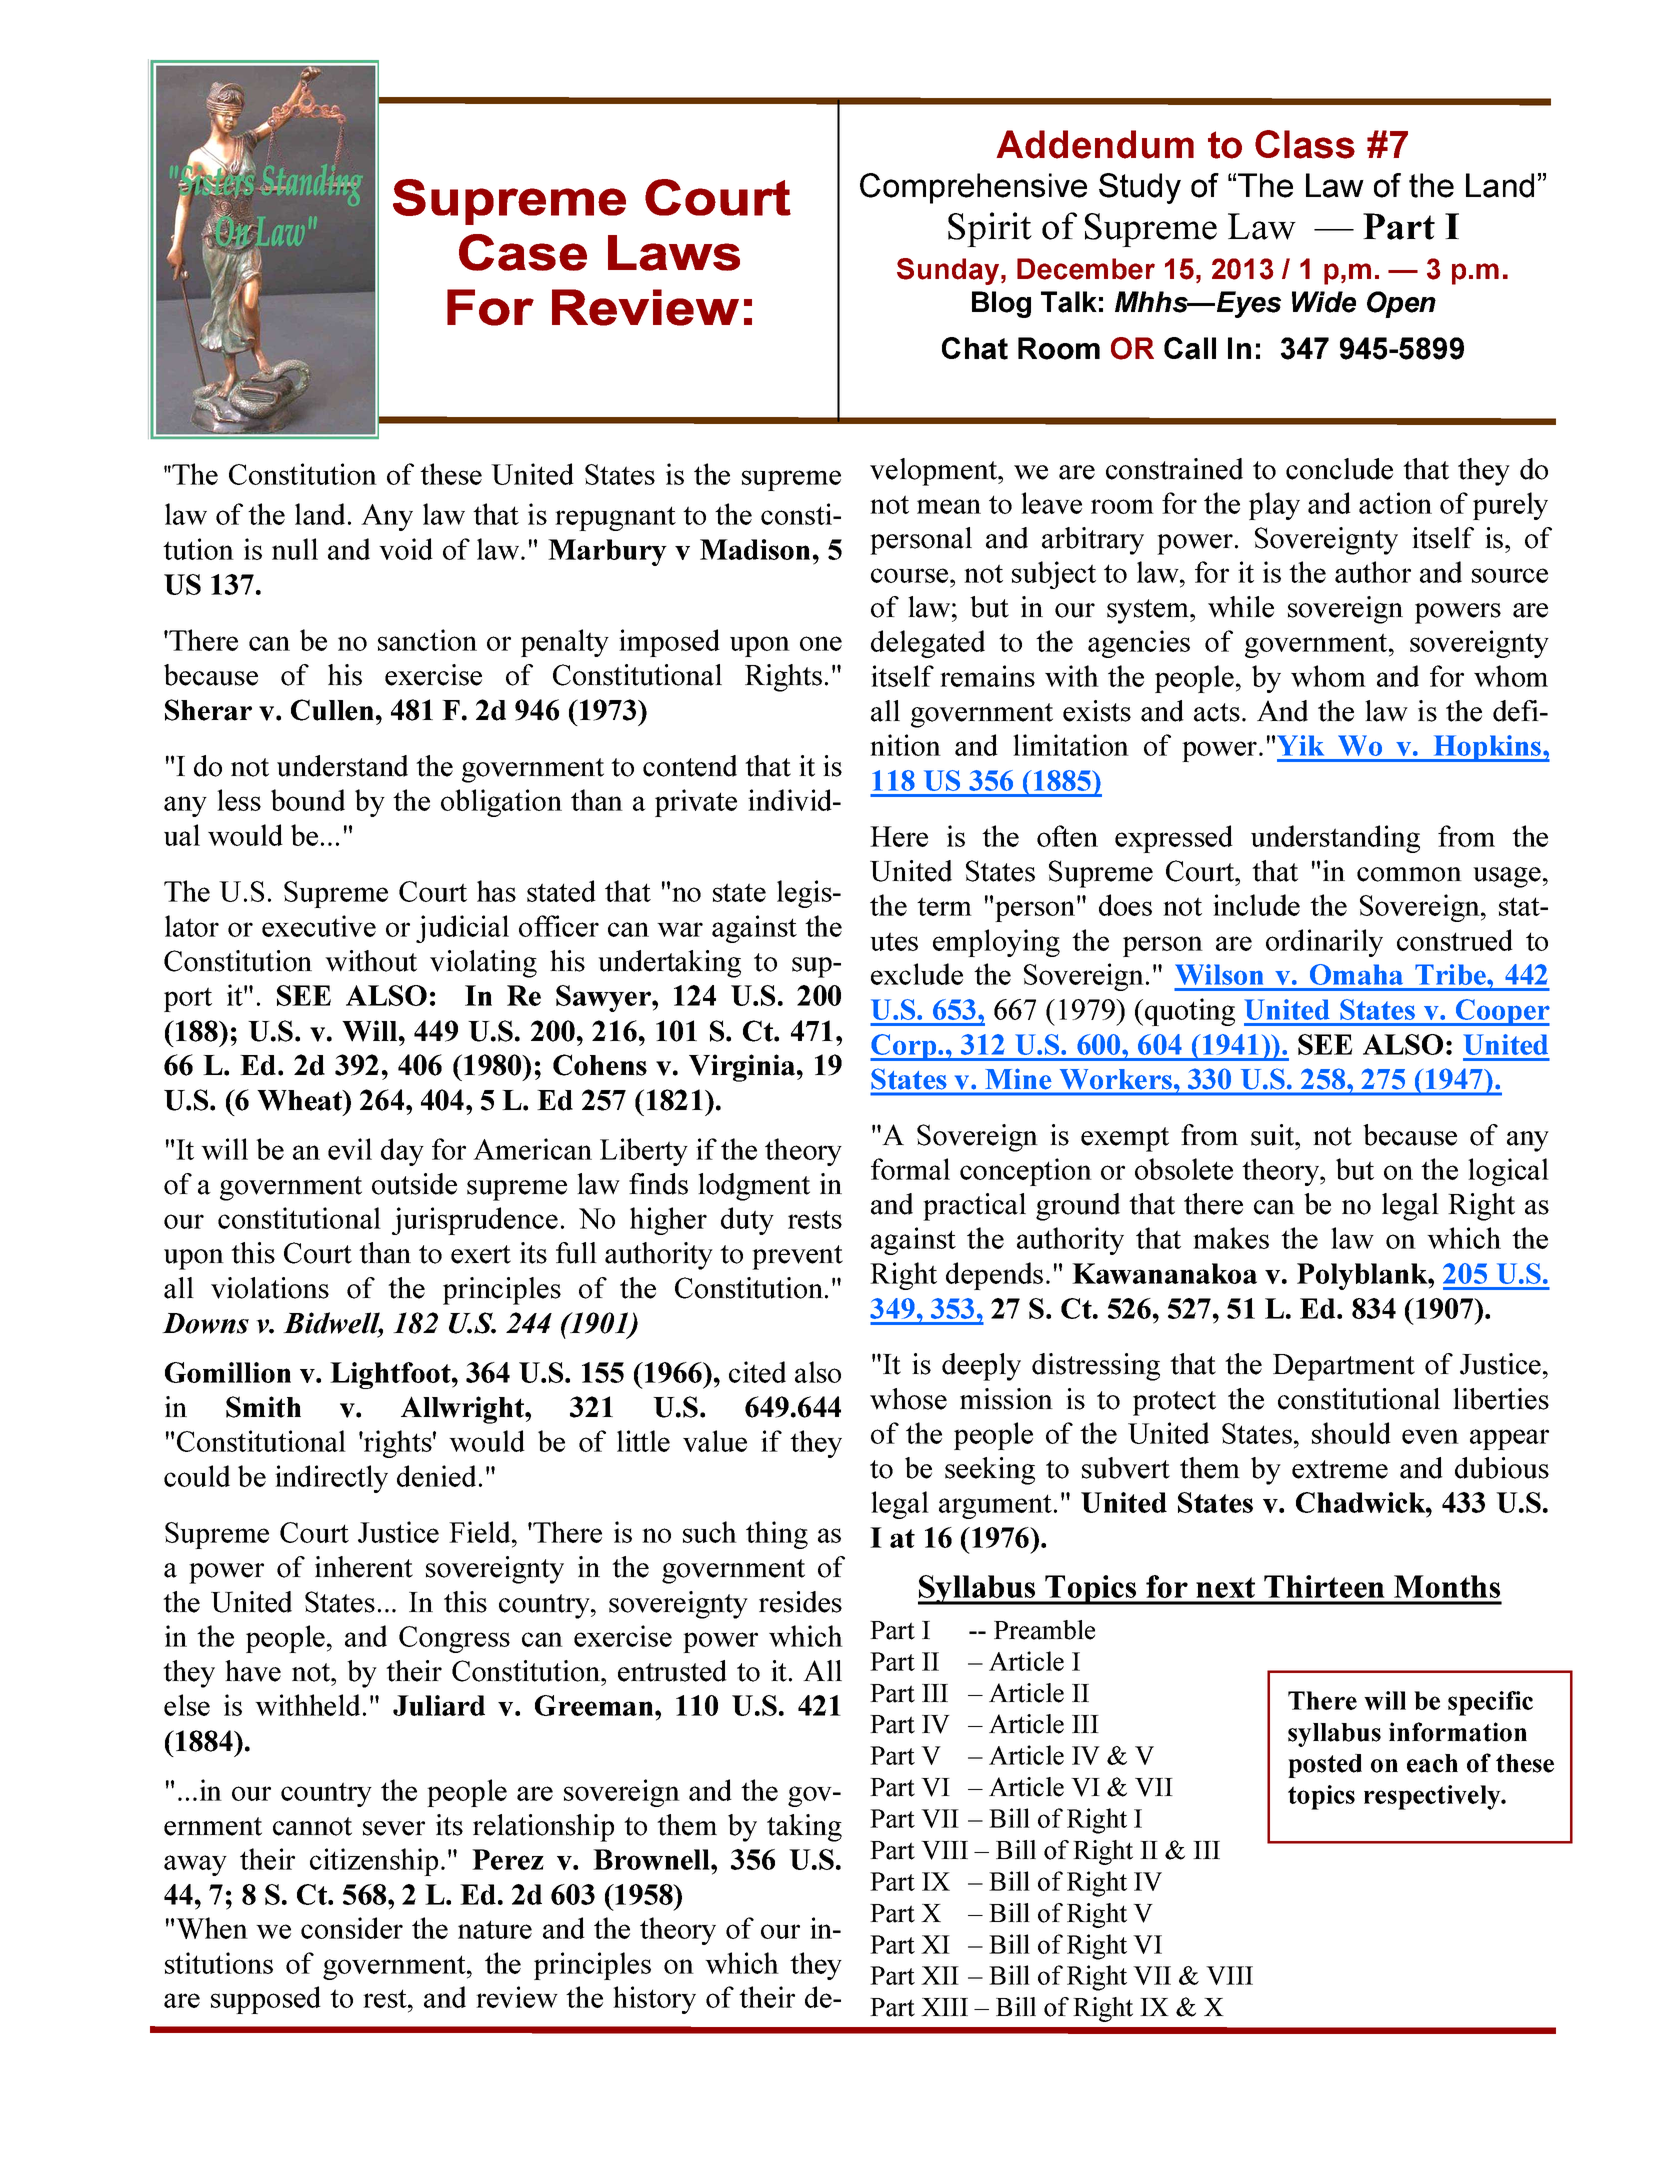 This screenshot has width=1672, height=2164. Describe the element at coordinates (1305, 144) in the screenshot. I see `Class` at that location.
